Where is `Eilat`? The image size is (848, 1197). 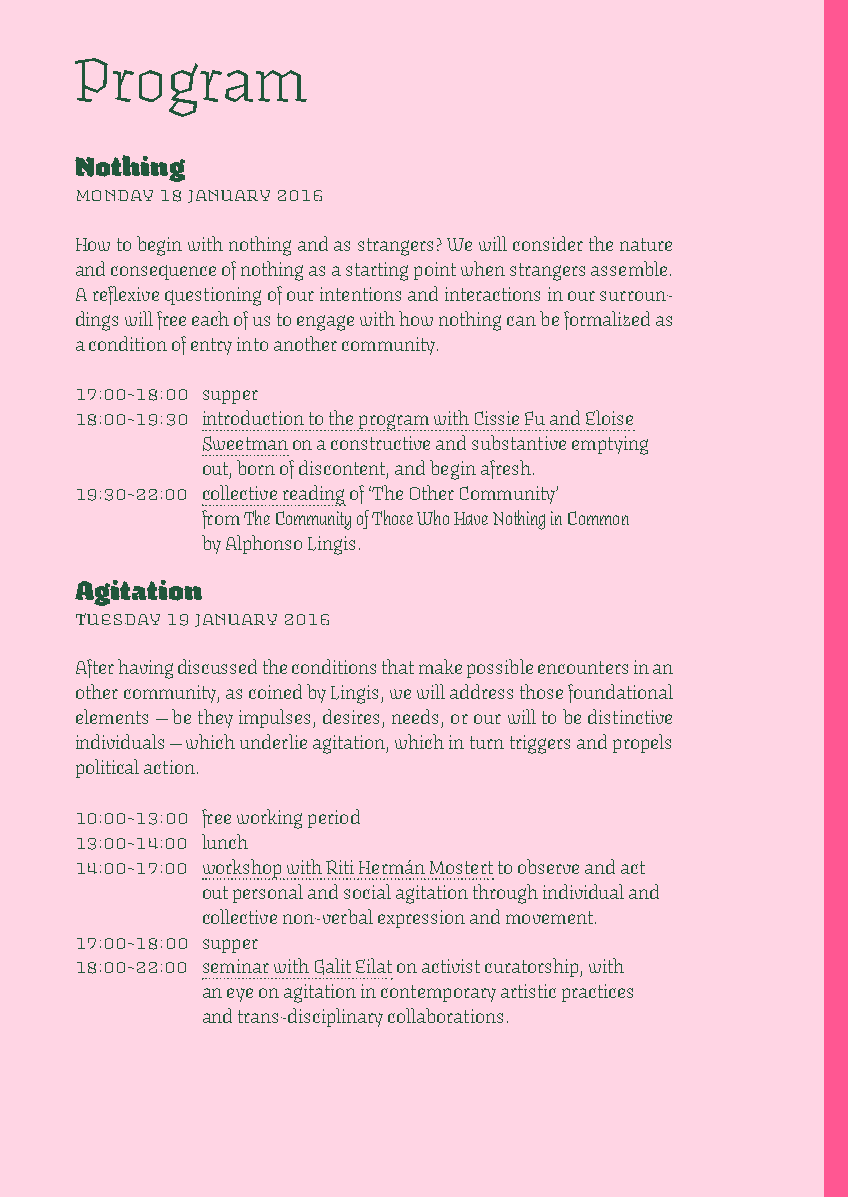
Eilat is located at coordinates (374, 965).
